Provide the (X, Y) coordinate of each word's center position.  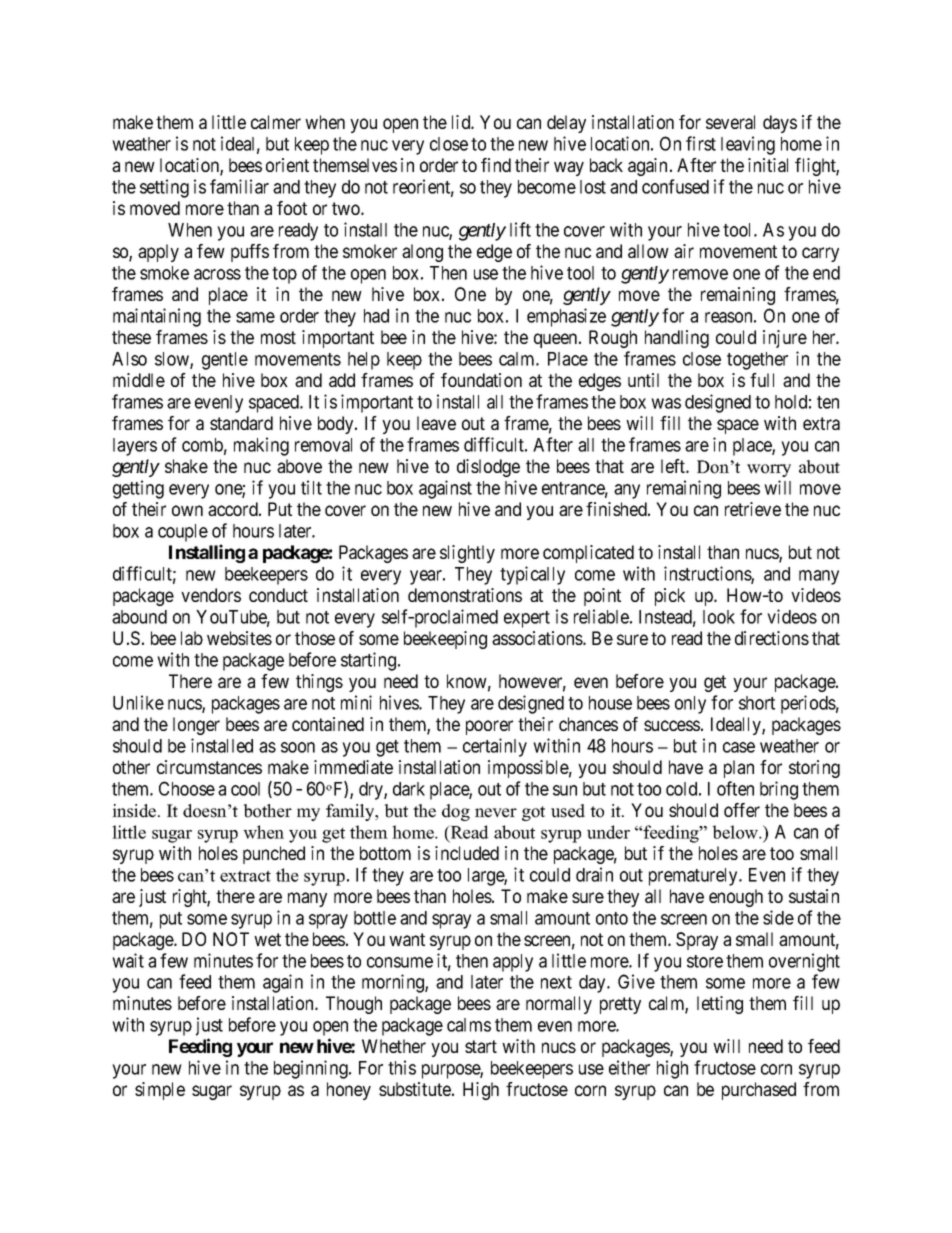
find (496, 165)
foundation (481, 380)
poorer (489, 727)
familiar (239, 186)
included (467, 853)
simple (160, 1091)
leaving (748, 145)
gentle (225, 361)
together (757, 361)
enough (736, 898)
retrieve (753, 509)
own (187, 510)
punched (274, 855)
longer (196, 726)
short (757, 703)
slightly (467, 554)
